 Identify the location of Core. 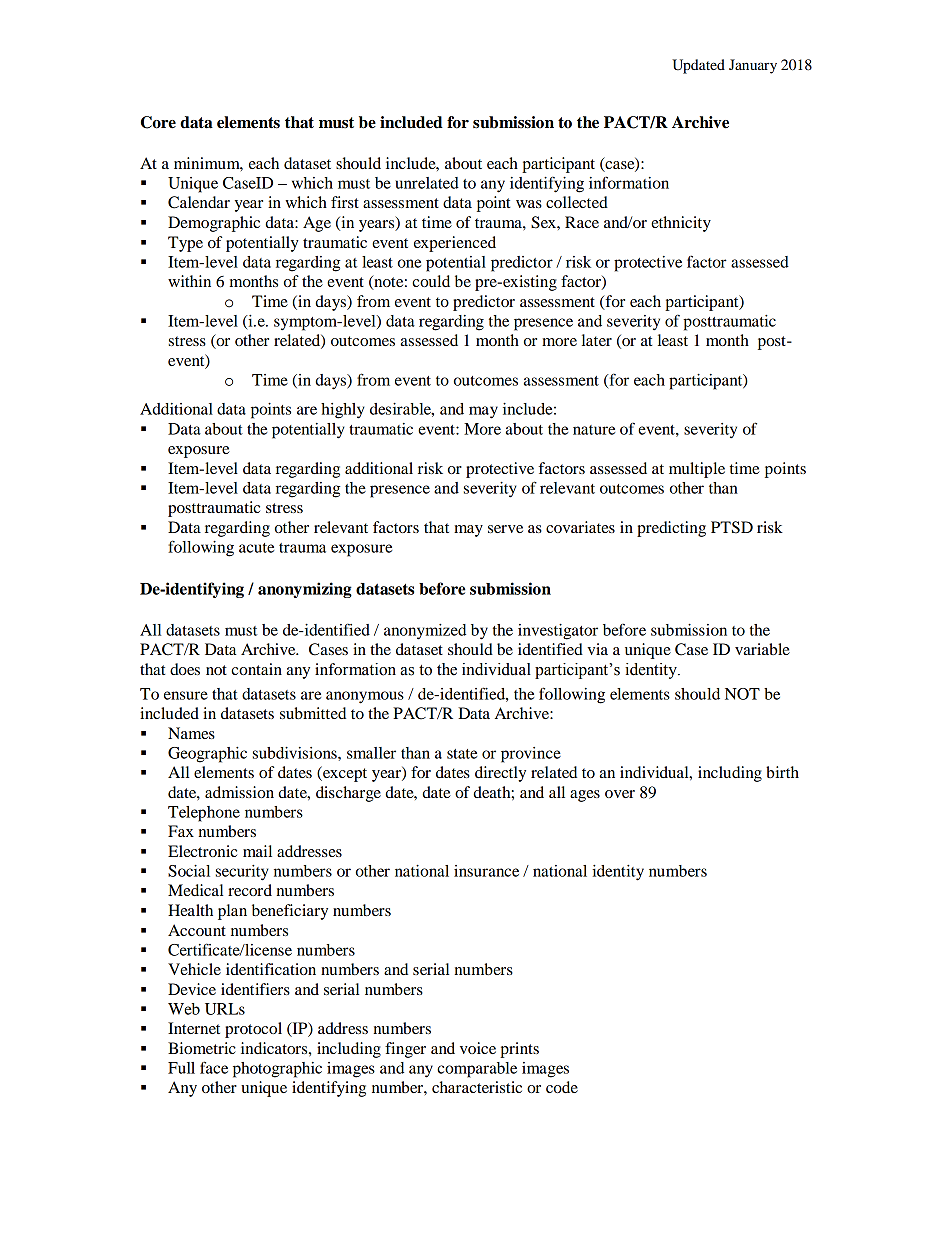
(158, 122).
